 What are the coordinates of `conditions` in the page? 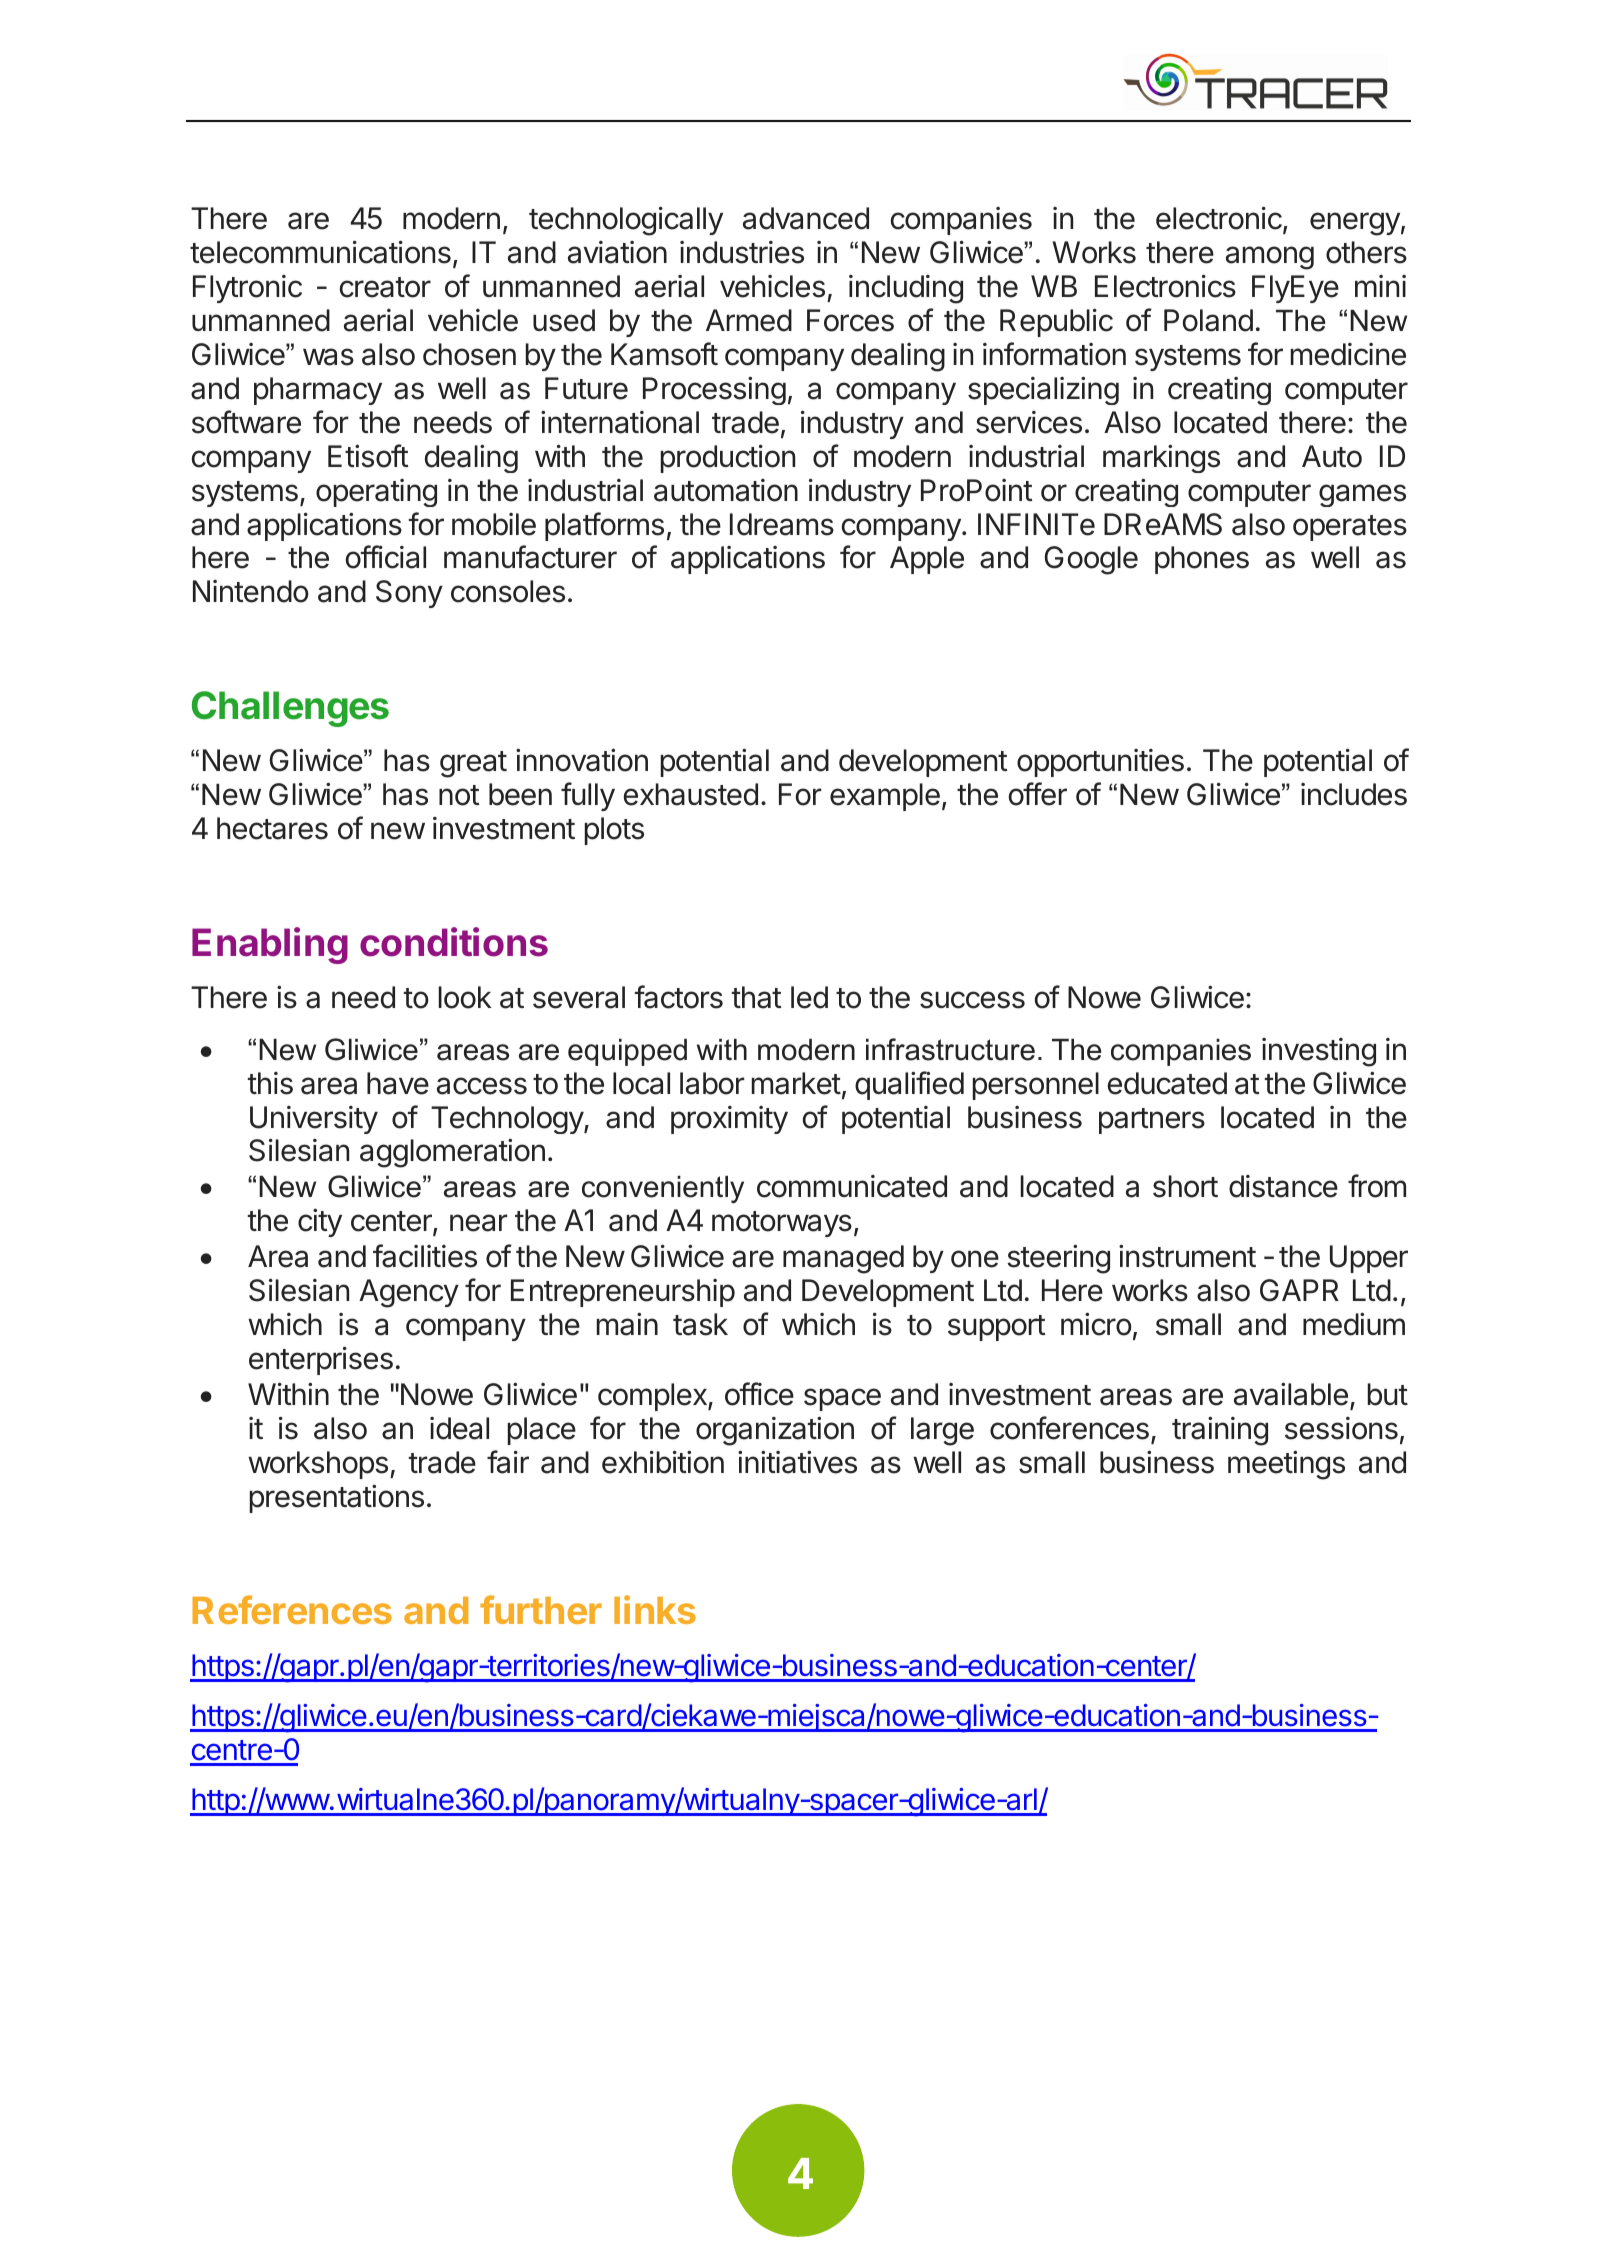 It's located at (454, 942).
